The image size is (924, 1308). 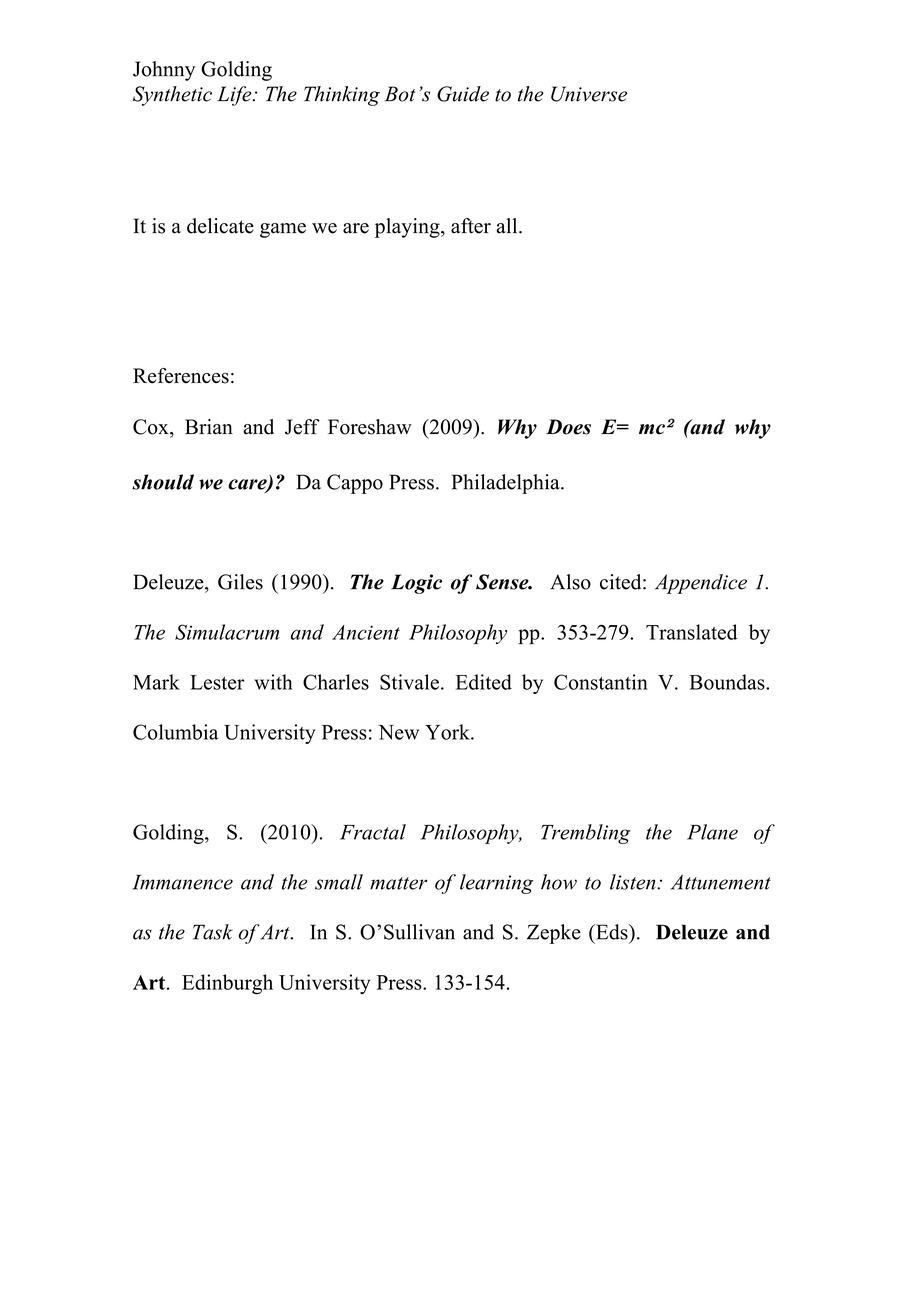 I want to click on Giles, so click(x=240, y=582).
